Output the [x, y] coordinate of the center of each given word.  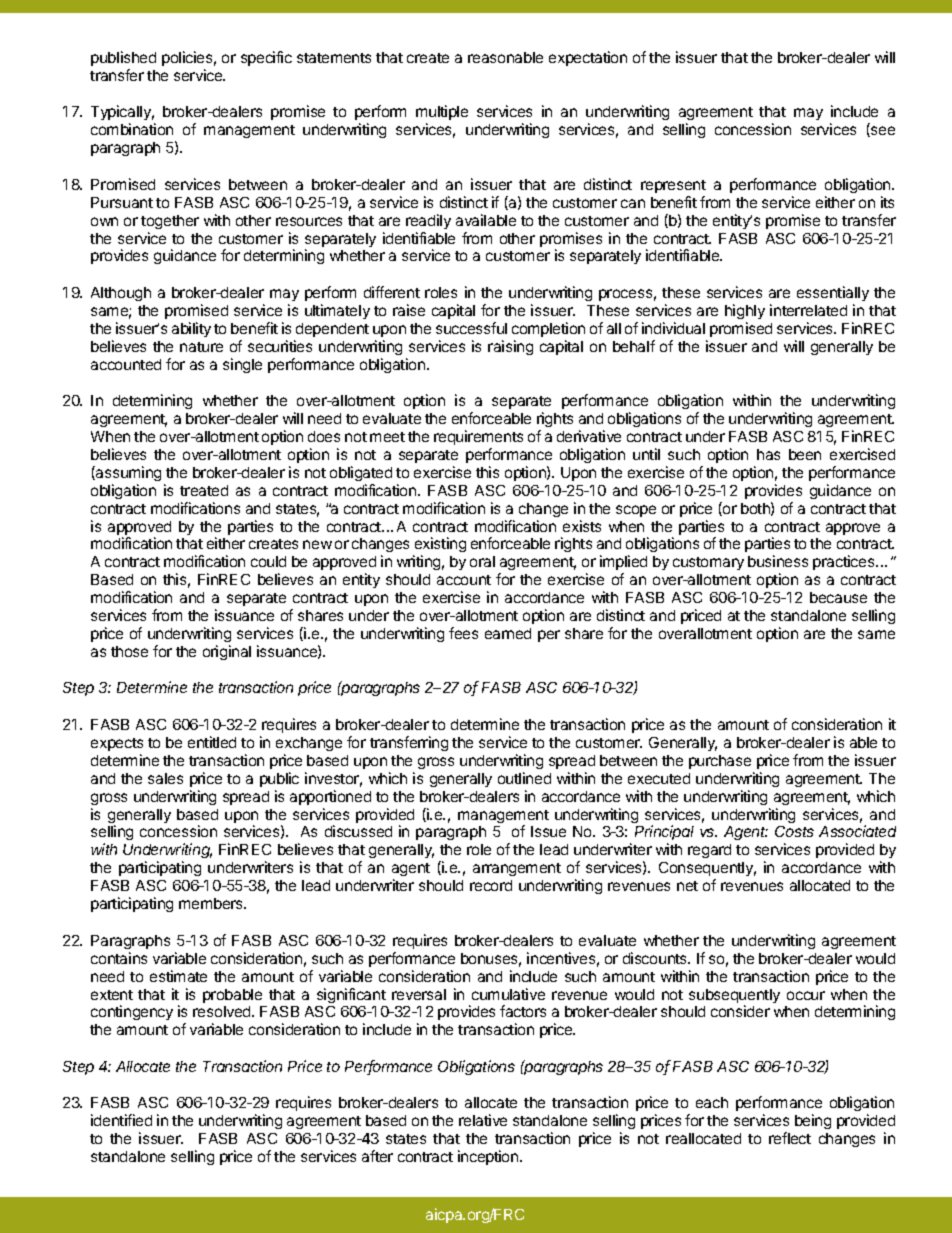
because [838, 597]
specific [266, 58]
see [882, 131]
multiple [442, 114]
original [227, 652]
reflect [790, 1138]
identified [121, 1120]
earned [508, 633]
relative [483, 1120]
